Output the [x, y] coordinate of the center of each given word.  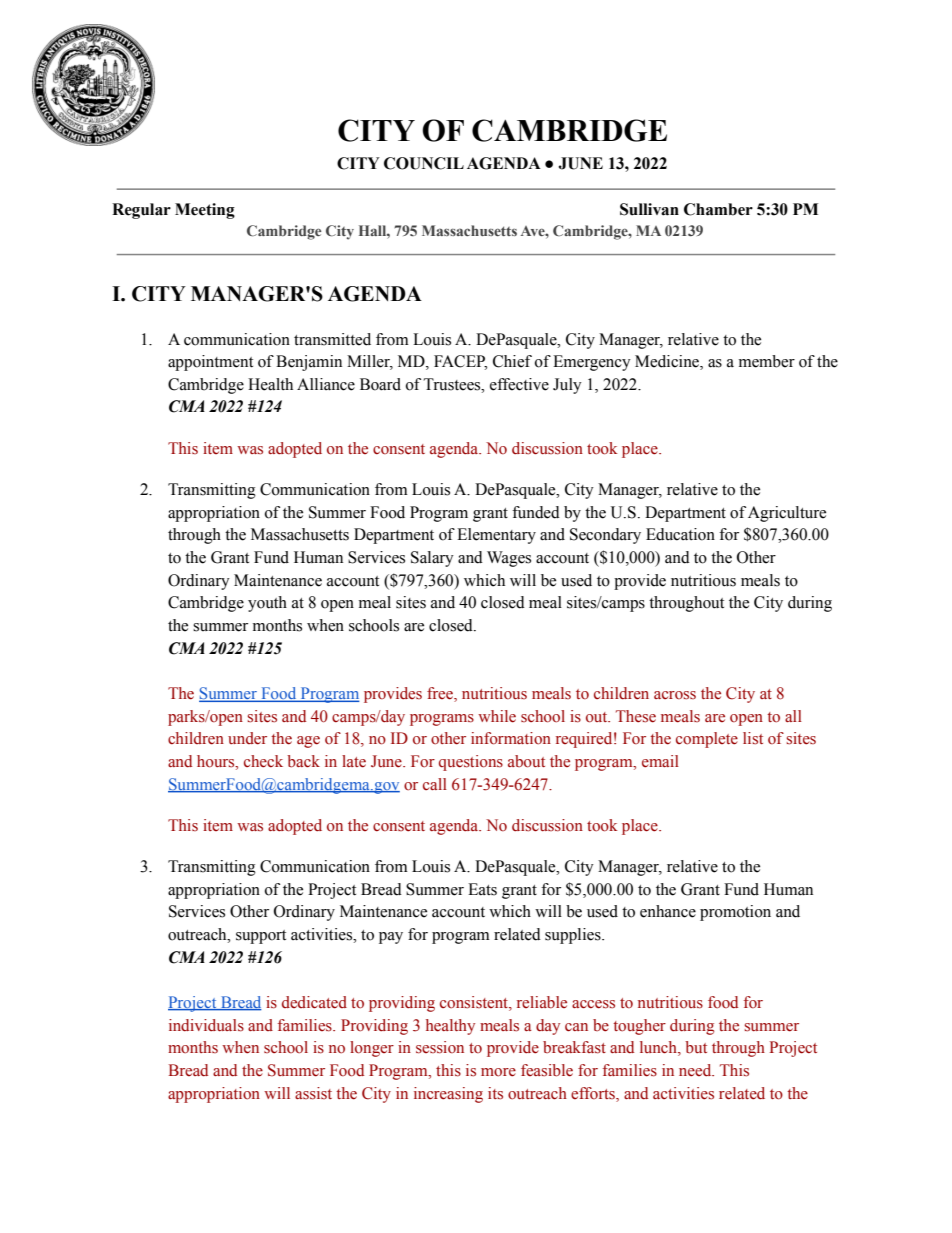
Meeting [205, 211]
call [435, 784]
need [696, 1070]
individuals [206, 1025]
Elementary [496, 536]
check [263, 761]
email [660, 761]
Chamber [718, 209]
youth [267, 604]
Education [680, 534]
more [498, 1072]
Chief [512, 361]
